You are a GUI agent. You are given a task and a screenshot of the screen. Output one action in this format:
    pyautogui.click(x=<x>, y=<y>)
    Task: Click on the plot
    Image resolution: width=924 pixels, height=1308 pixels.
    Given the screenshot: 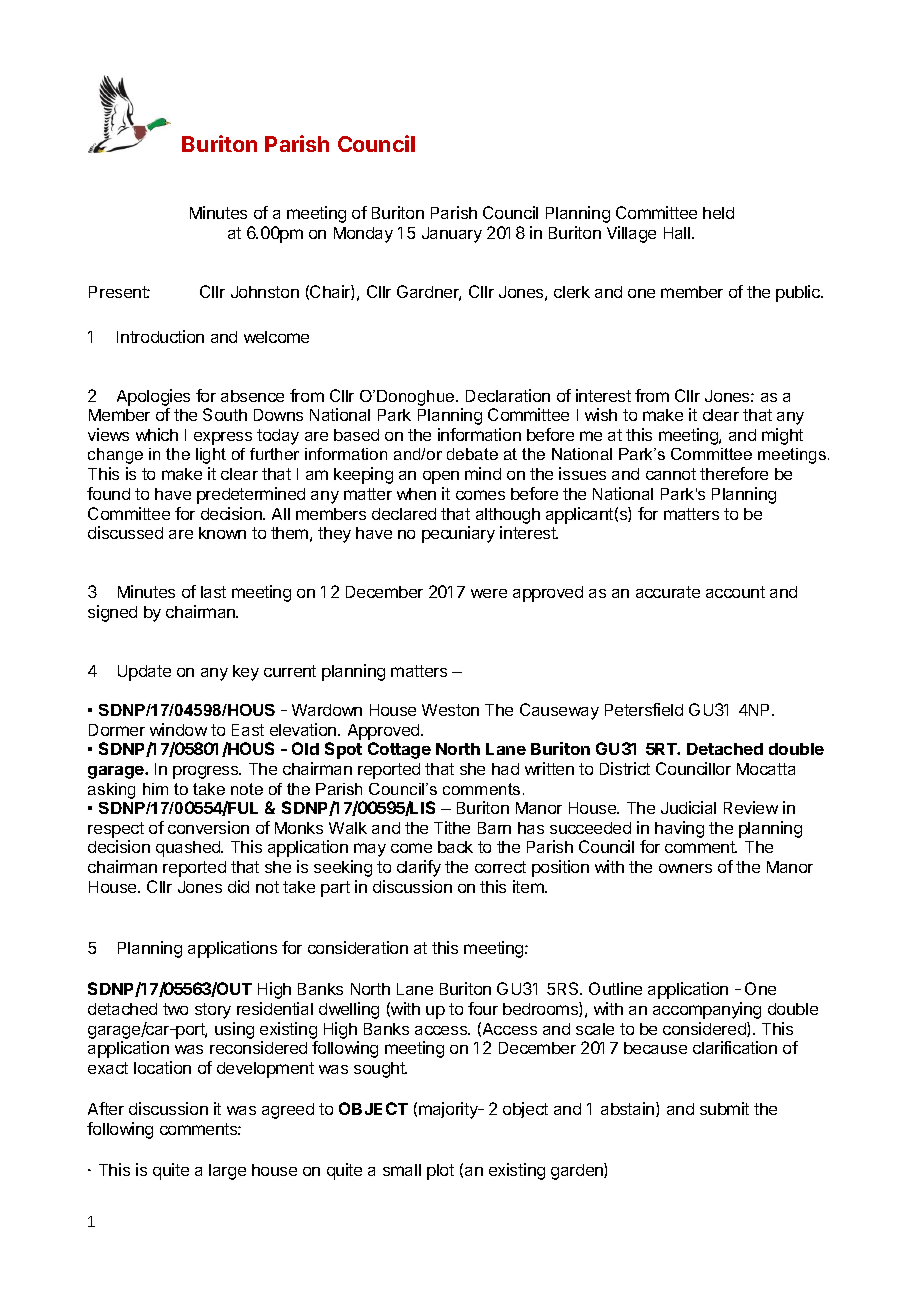 What is the action you would take?
    pyautogui.click(x=440, y=1172)
